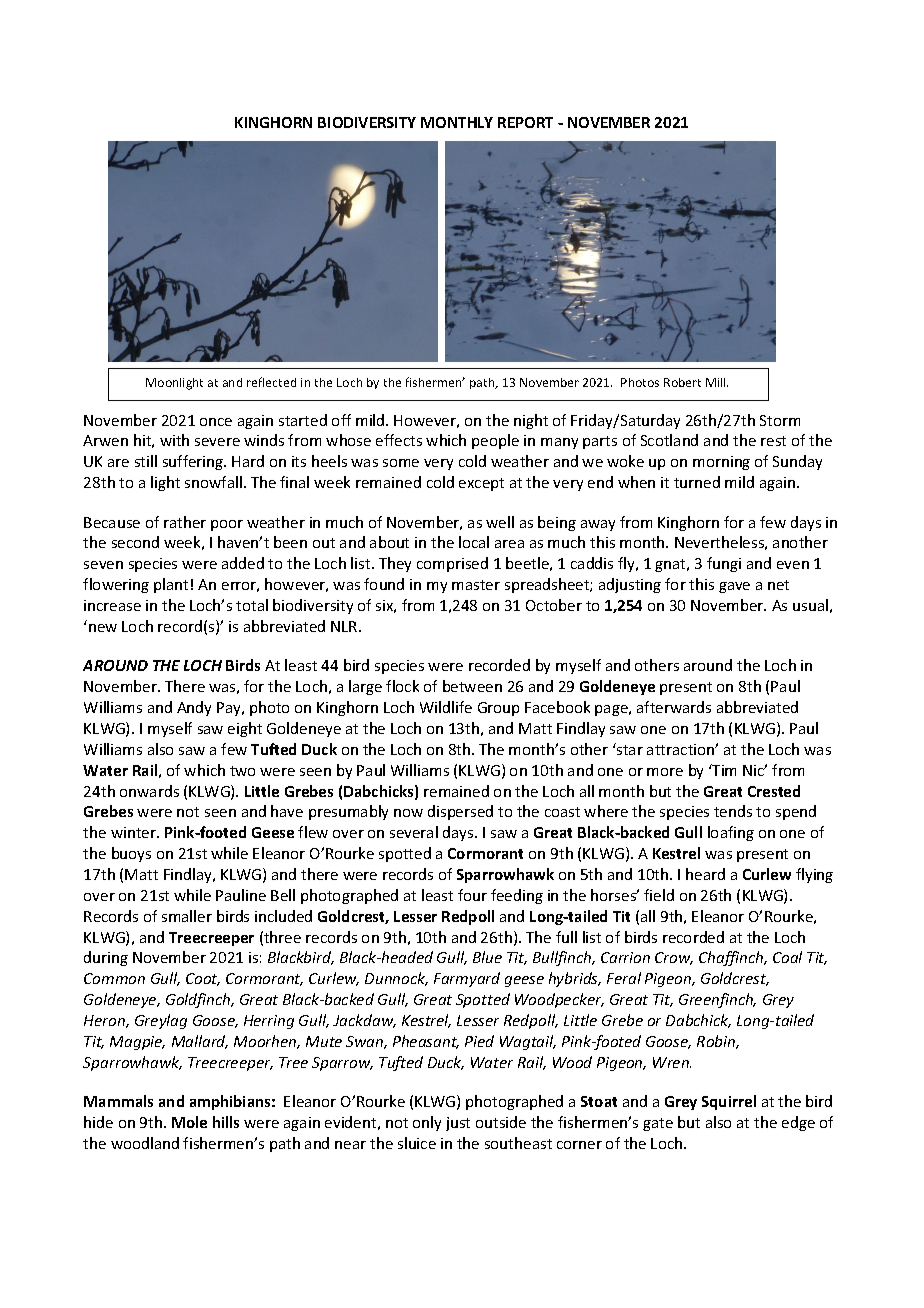  I want to click on plant, so click(171, 585).
